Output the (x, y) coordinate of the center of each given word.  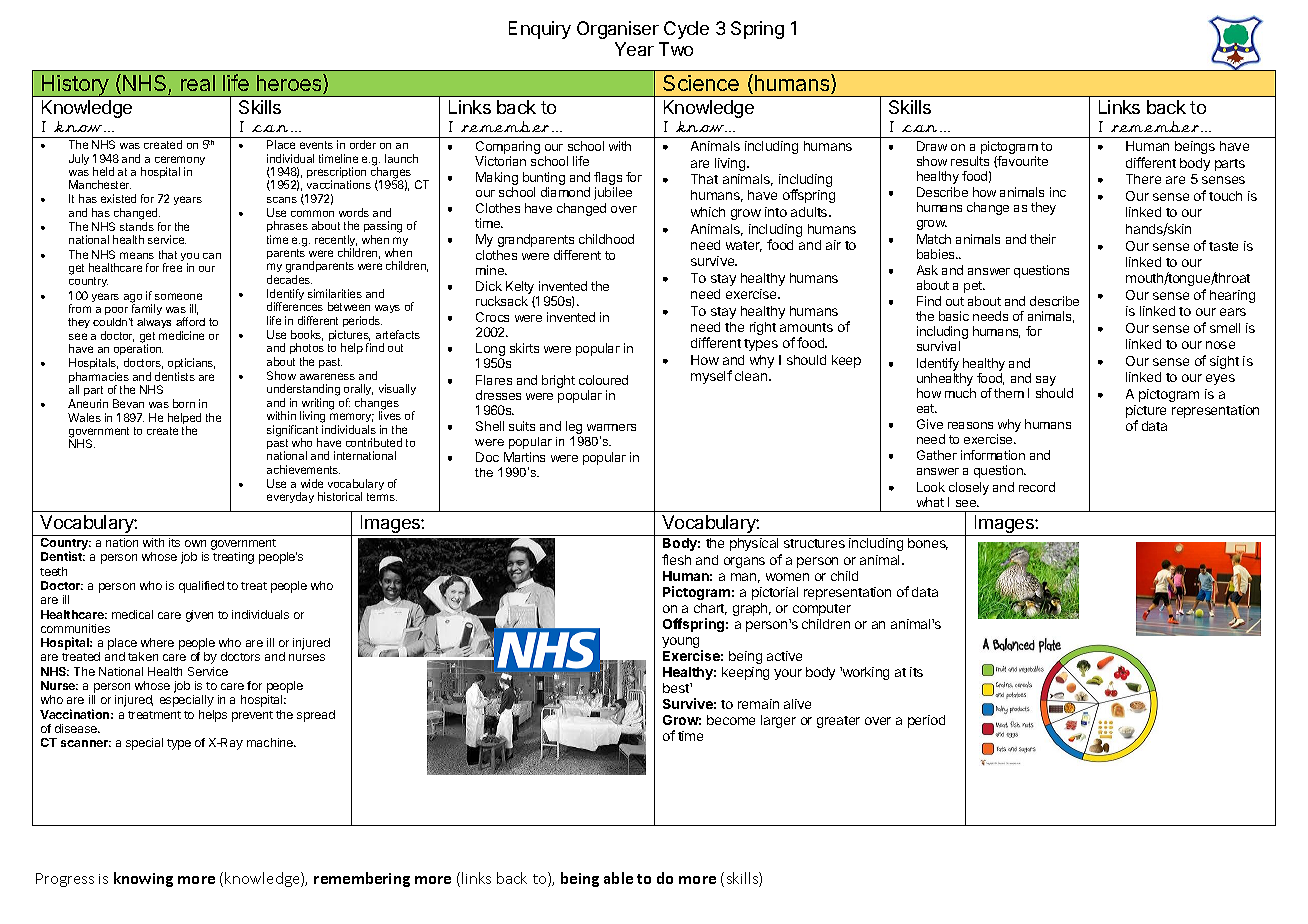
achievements (303, 469)
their (1043, 239)
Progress (65, 880)
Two (676, 49)
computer (822, 610)
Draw (932, 146)
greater (838, 722)
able (618, 878)
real (198, 83)
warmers (611, 427)
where (157, 642)
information (993, 455)
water (744, 246)
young (682, 644)
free (172, 267)
